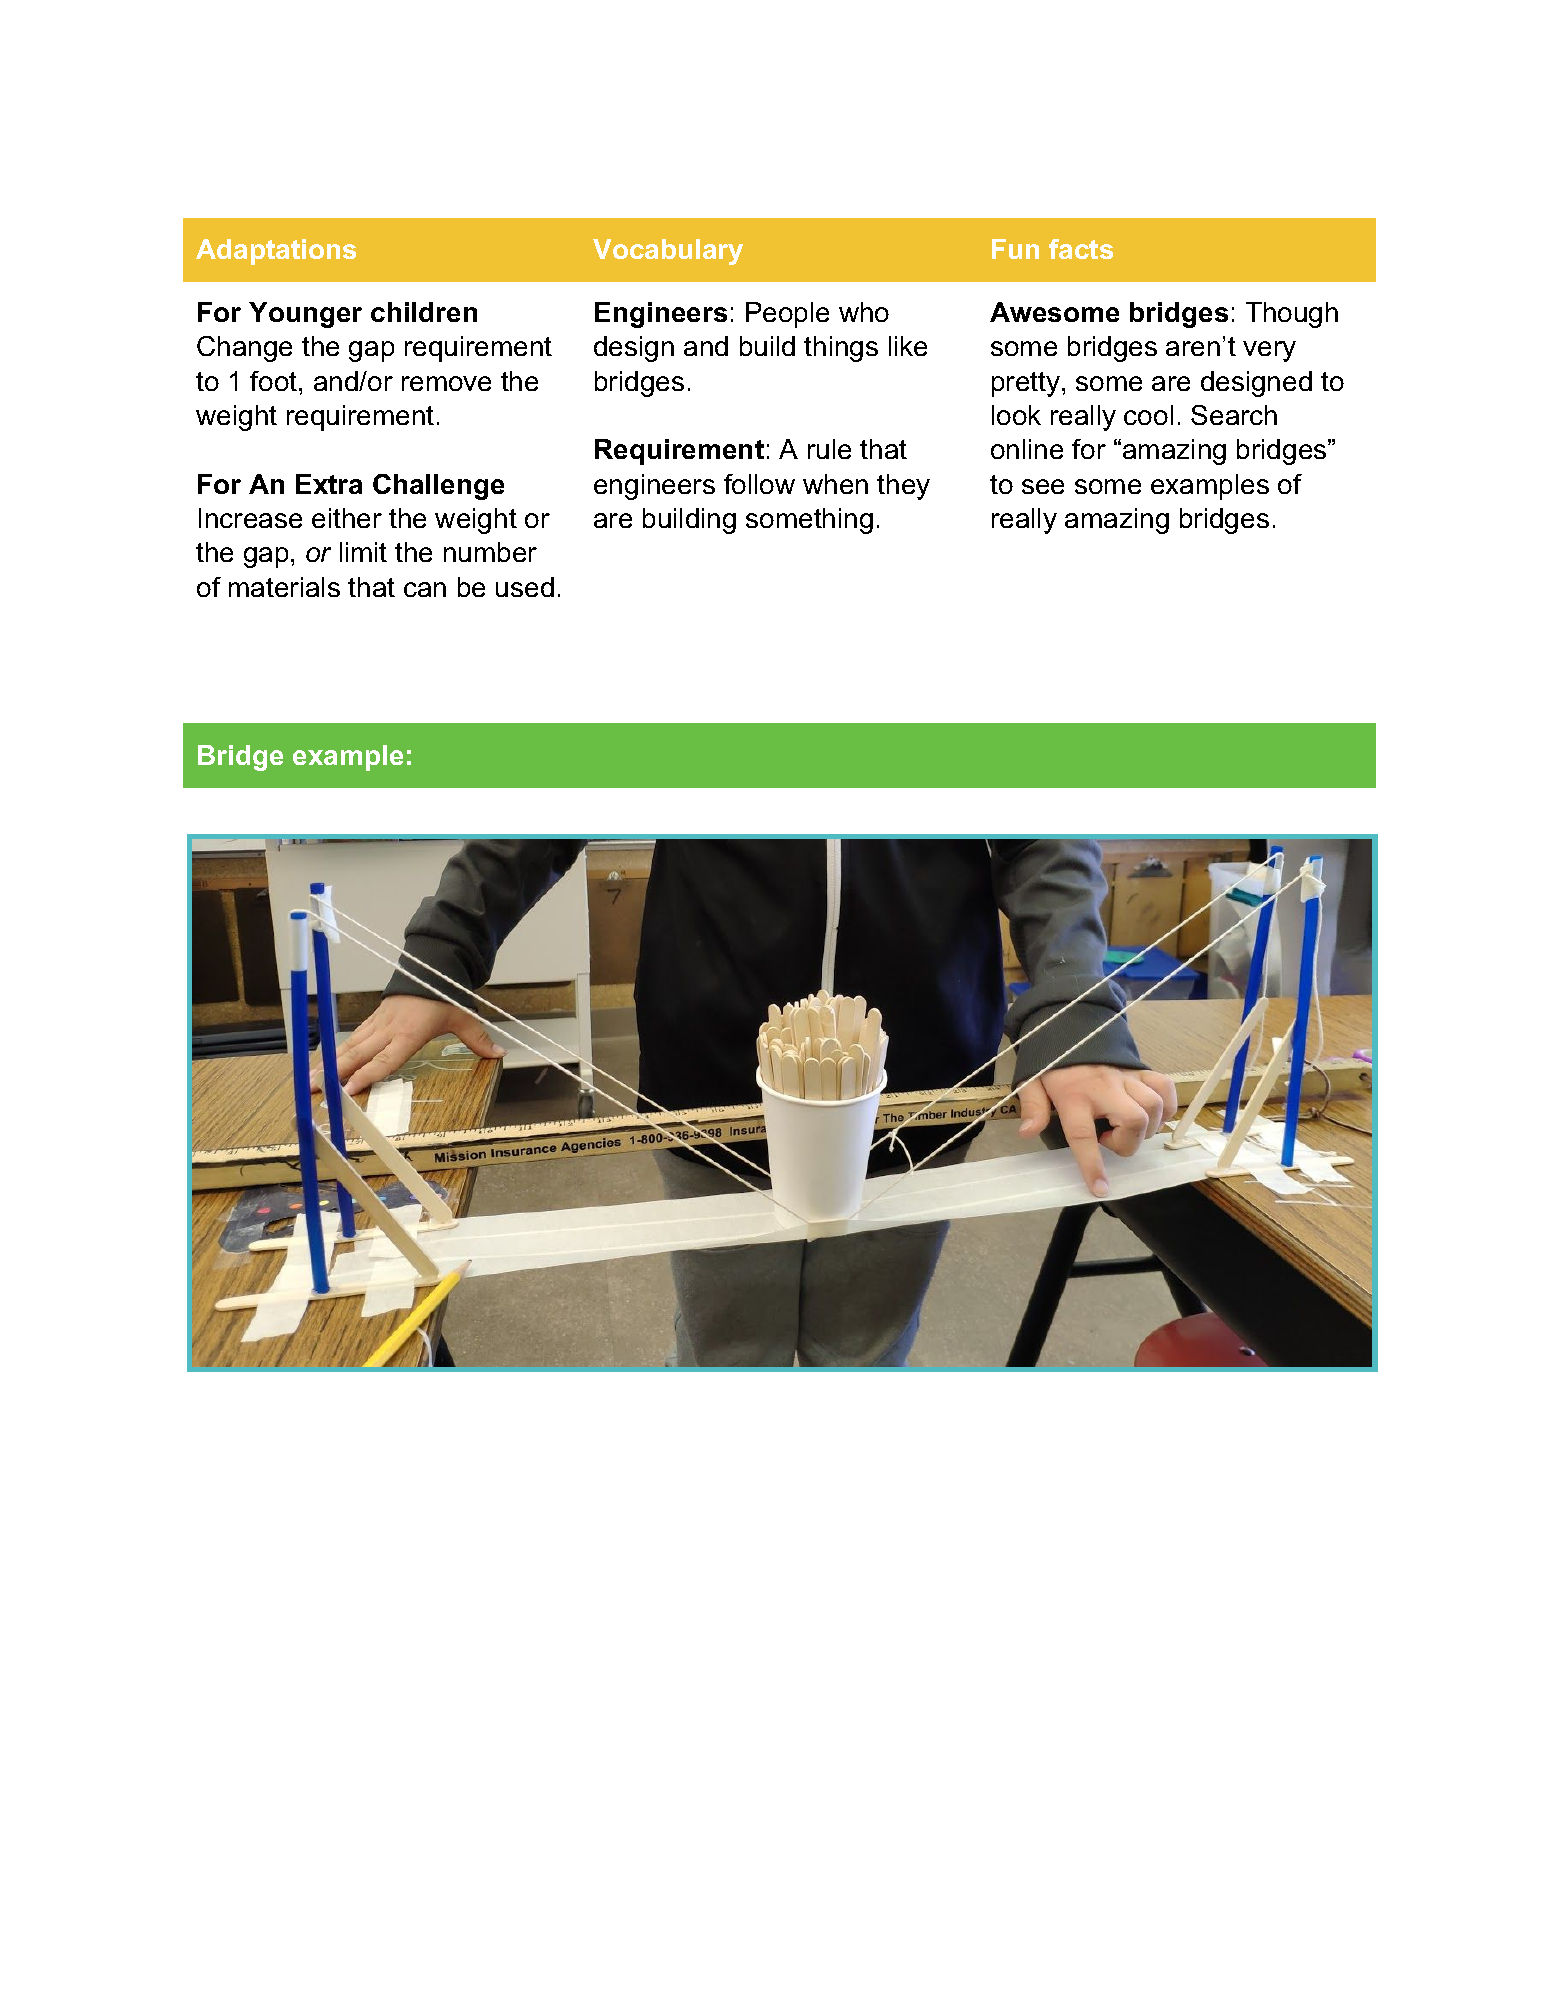 This image has height=2015, width=1557. What do you see at coordinates (438, 487) in the image?
I see `Challenge` at bounding box center [438, 487].
